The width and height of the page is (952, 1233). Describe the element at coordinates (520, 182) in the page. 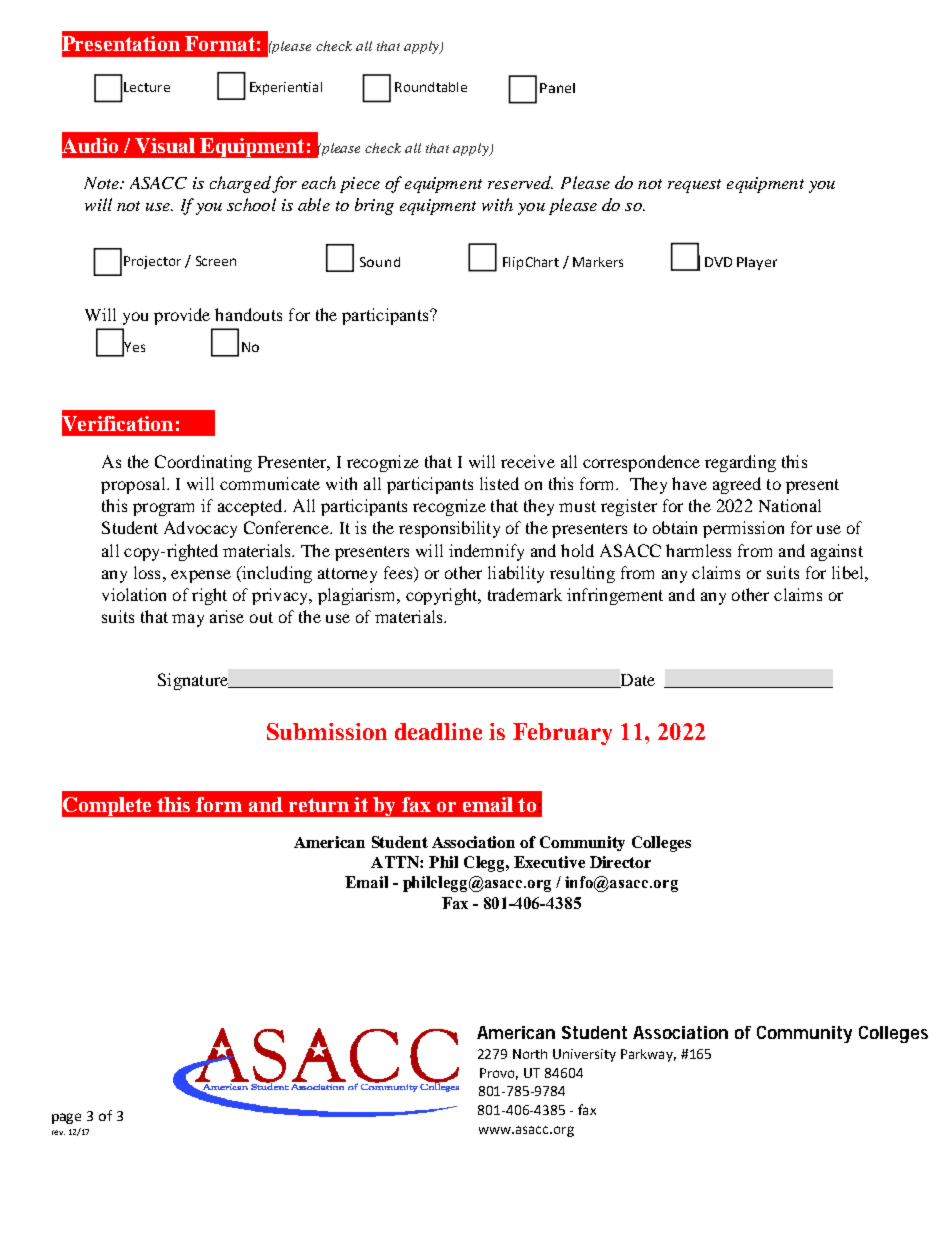

I see `reserved` at that location.
